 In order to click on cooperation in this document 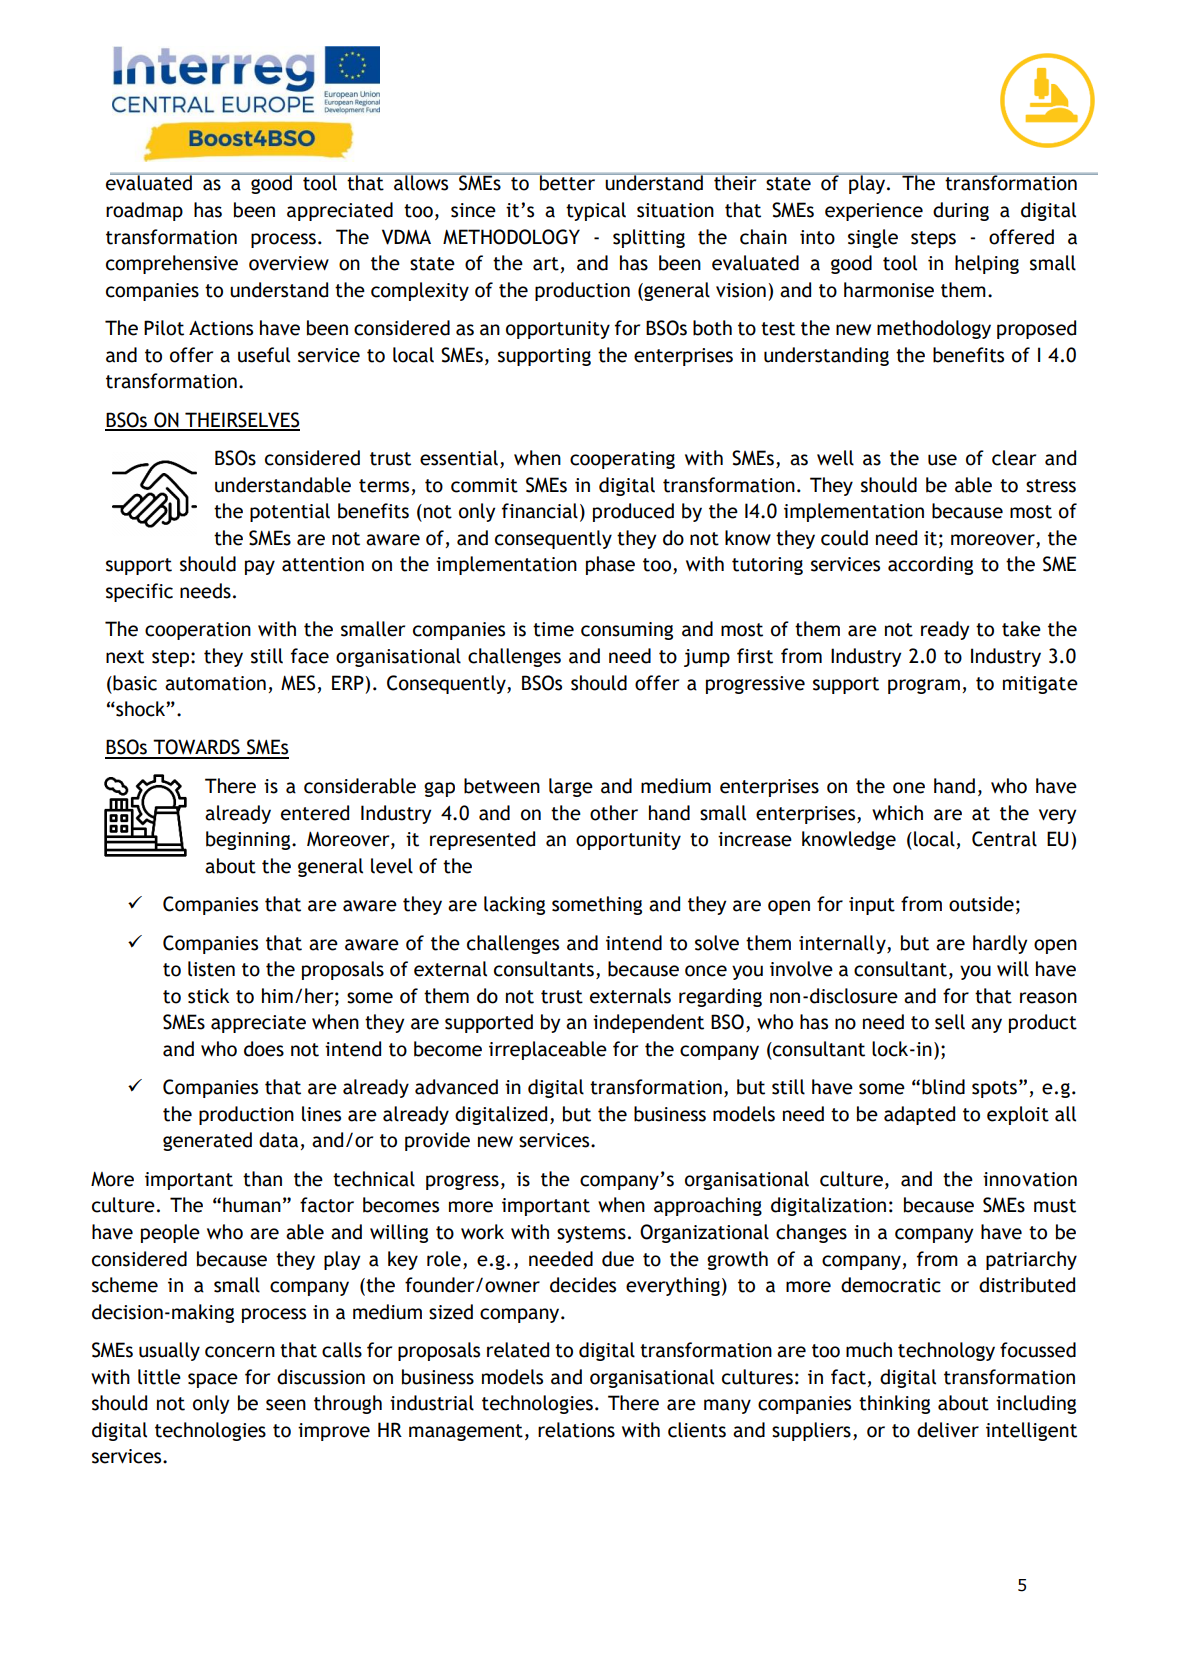, I will do `click(198, 631)`.
